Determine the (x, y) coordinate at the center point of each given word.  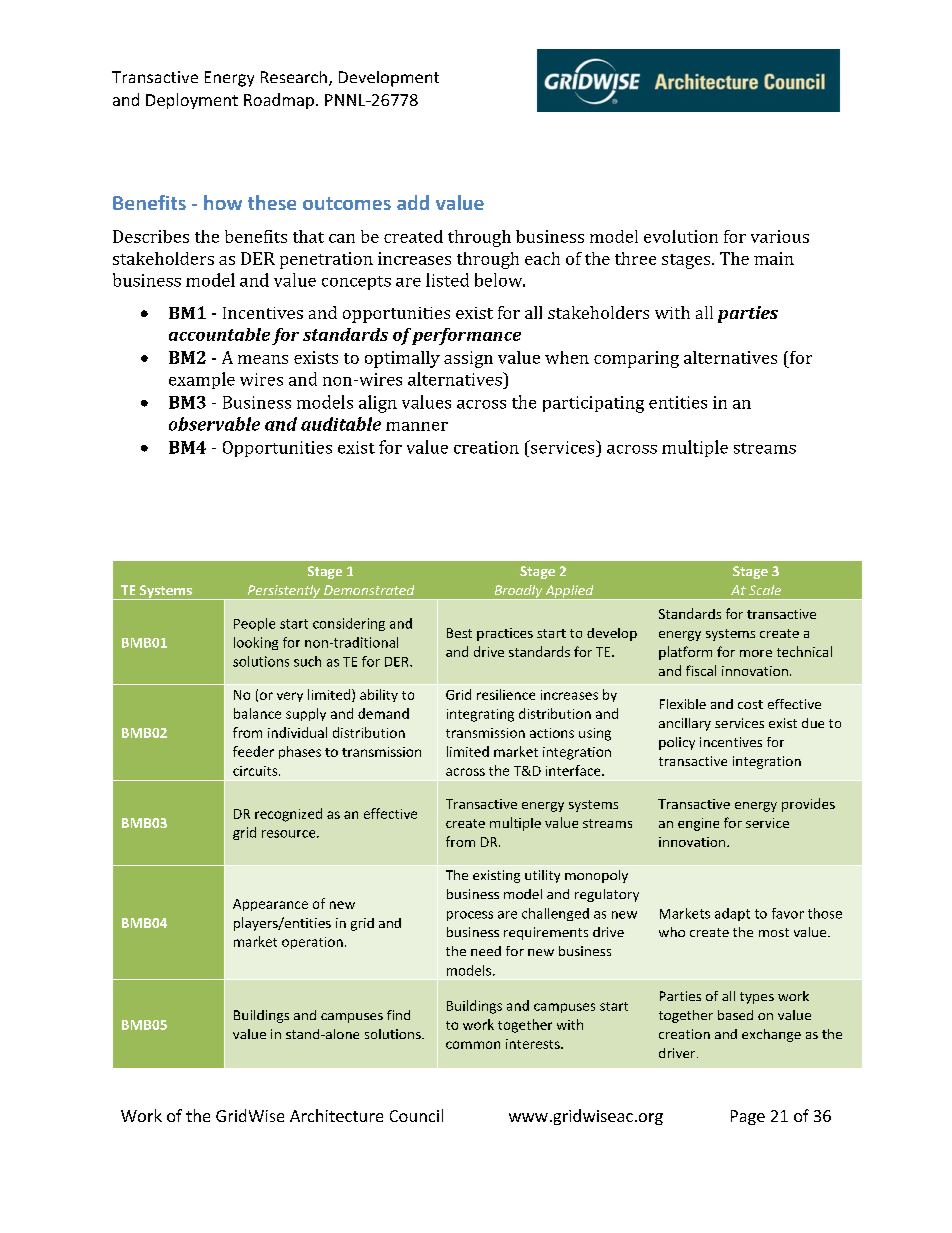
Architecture (336, 1115)
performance (466, 336)
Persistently (284, 592)
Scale (765, 590)
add (413, 202)
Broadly (518, 592)
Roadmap (279, 101)
